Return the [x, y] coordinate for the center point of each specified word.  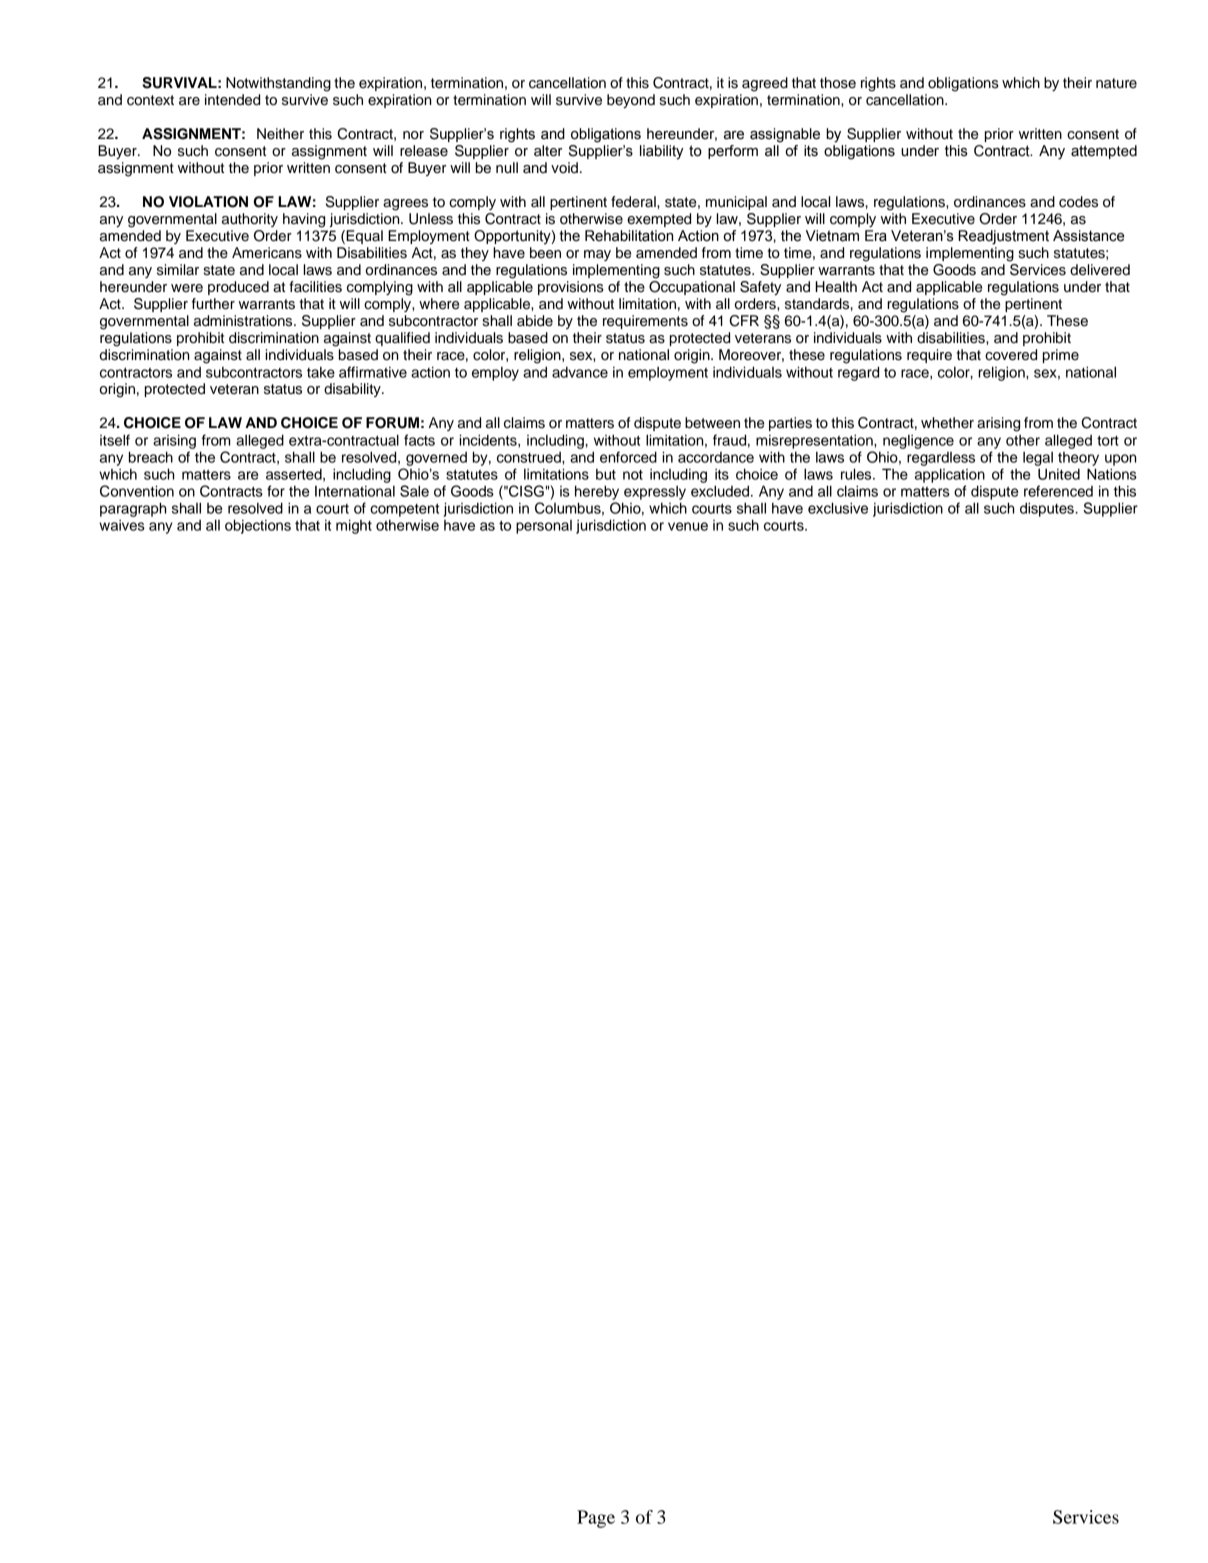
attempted [1104, 152]
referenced [1058, 491]
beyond [631, 101]
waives [122, 525]
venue [688, 526]
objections [258, 526]
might [354, 526]
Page [596, 1519]
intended [232, 100]
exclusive [838, 508]
